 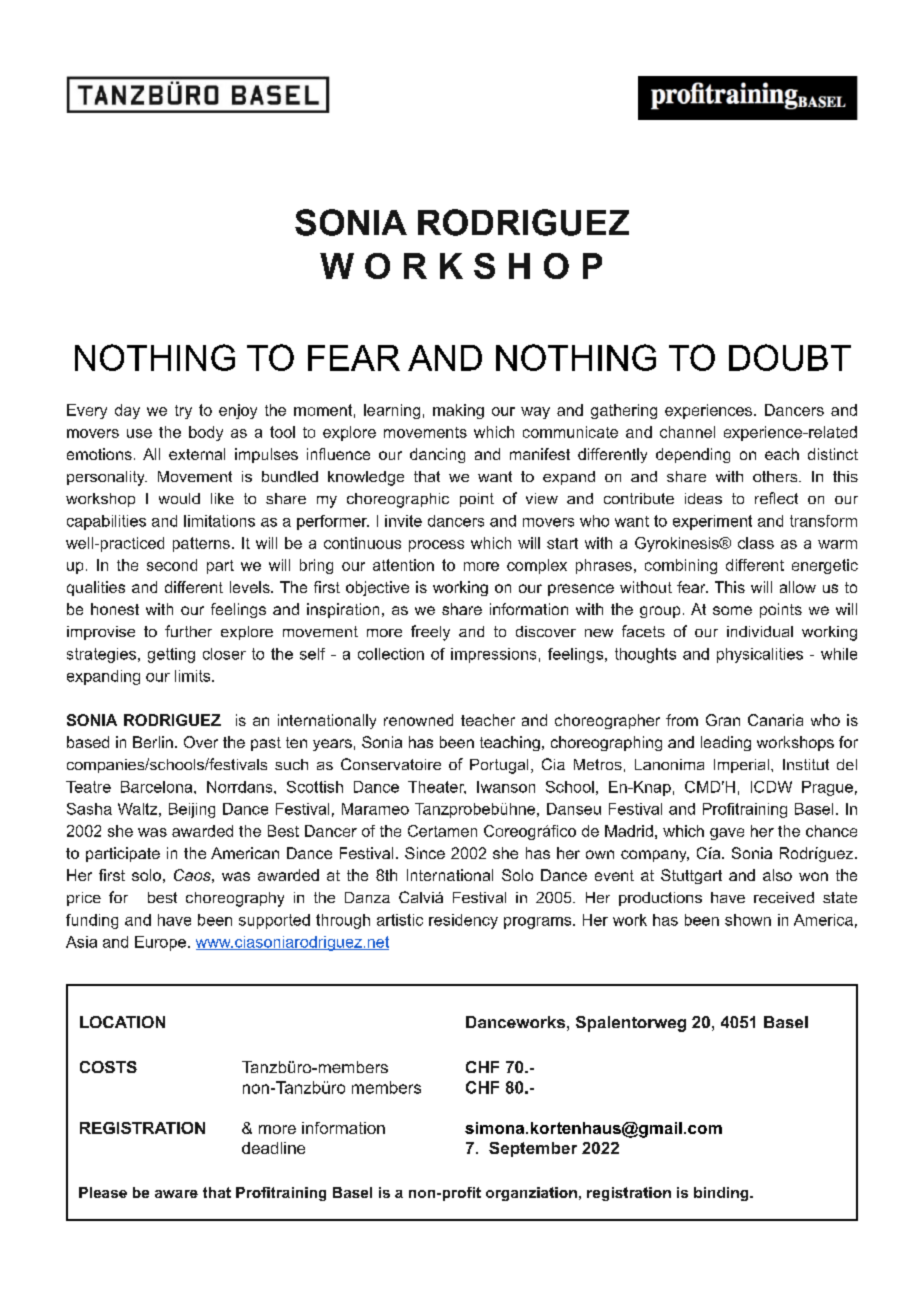 I want to click on individual, so click(x=760, y=631).
